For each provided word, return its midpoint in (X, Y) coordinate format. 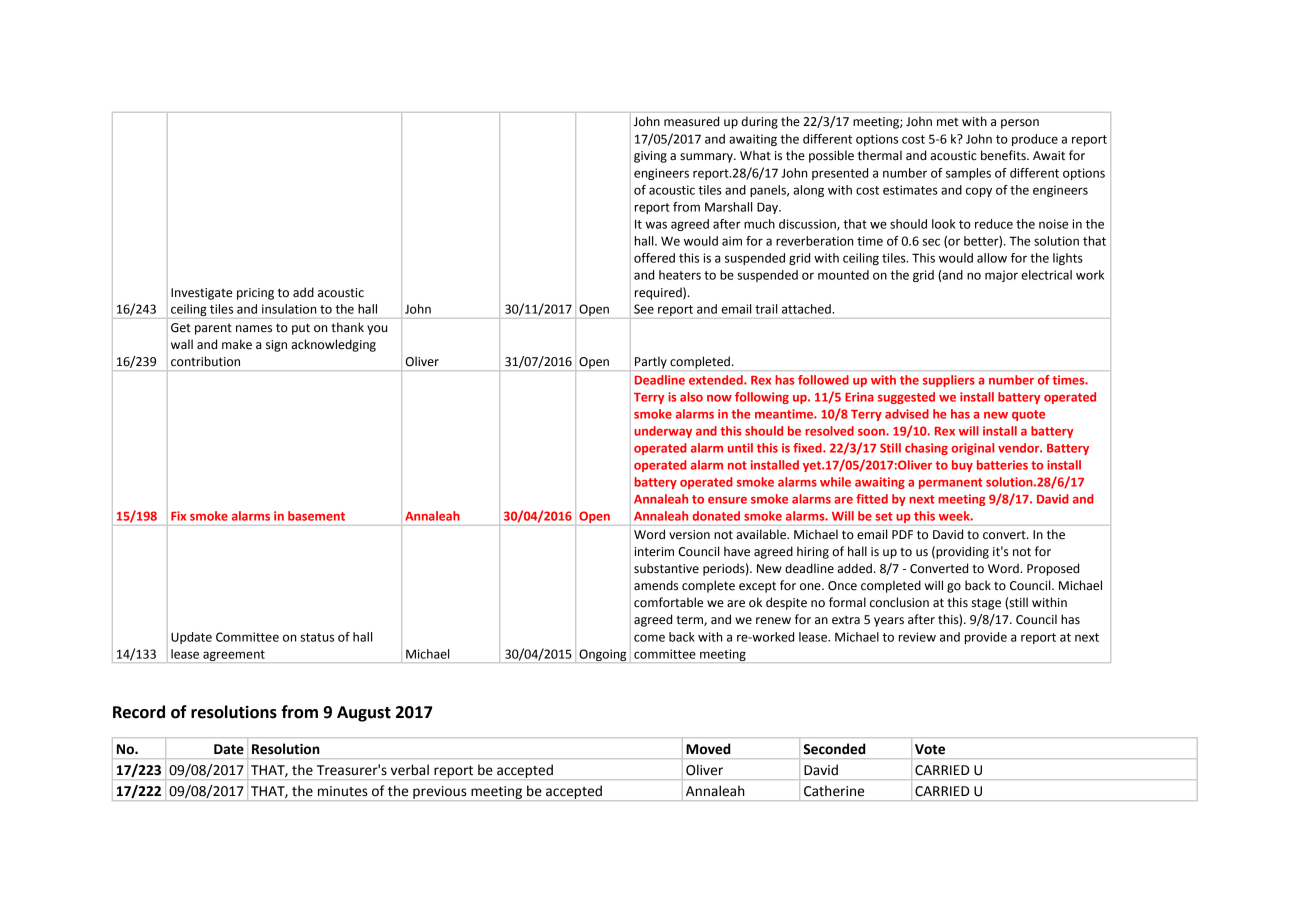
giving (650, 157)
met (948, 122)
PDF (902, 534)
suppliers (949, 381)
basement (316, 516)
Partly (651, 363)
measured (691, 121)
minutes (343, 791)
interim (654, 552)
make (237, 344)
